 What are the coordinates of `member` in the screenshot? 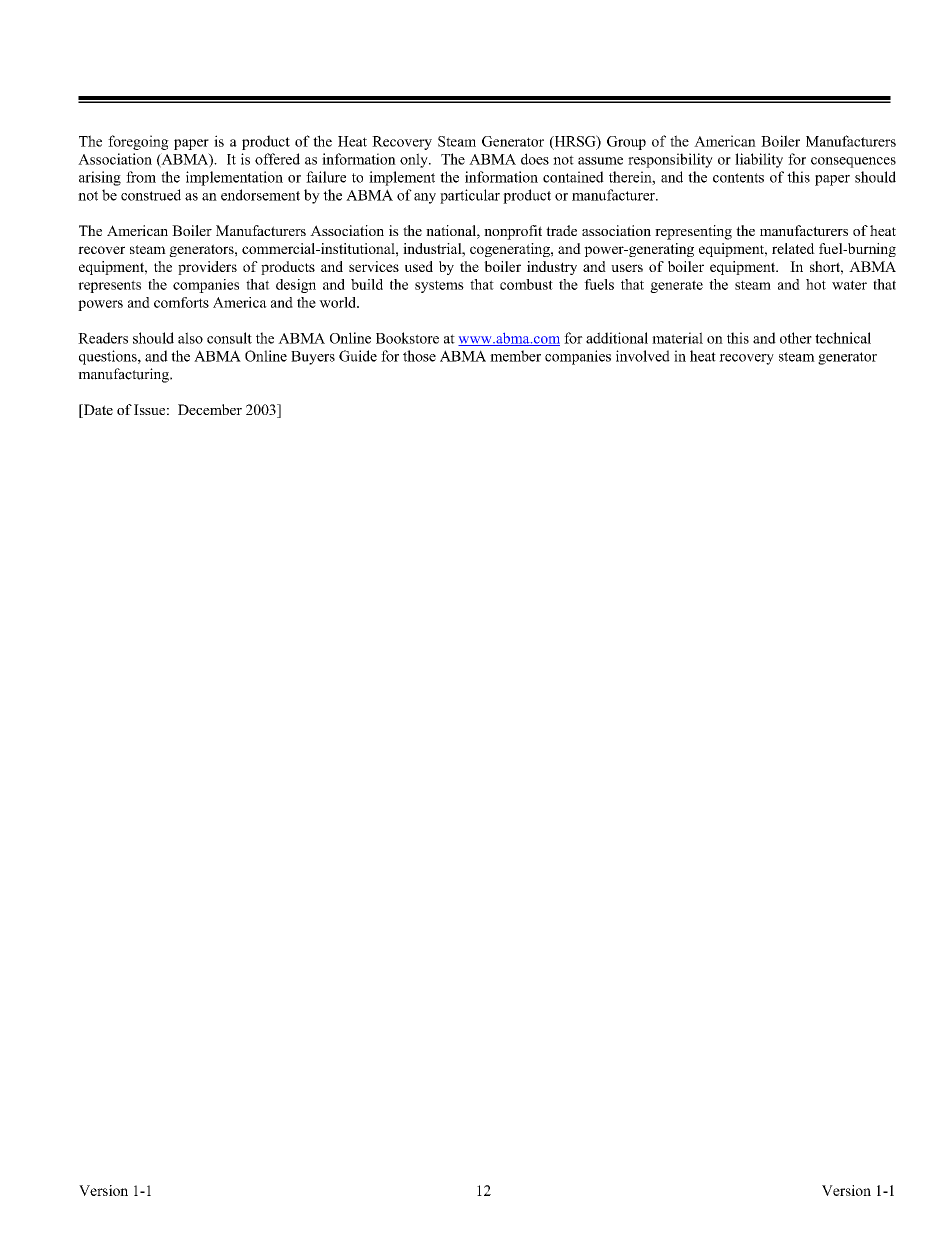 It's located at (515, 356).
